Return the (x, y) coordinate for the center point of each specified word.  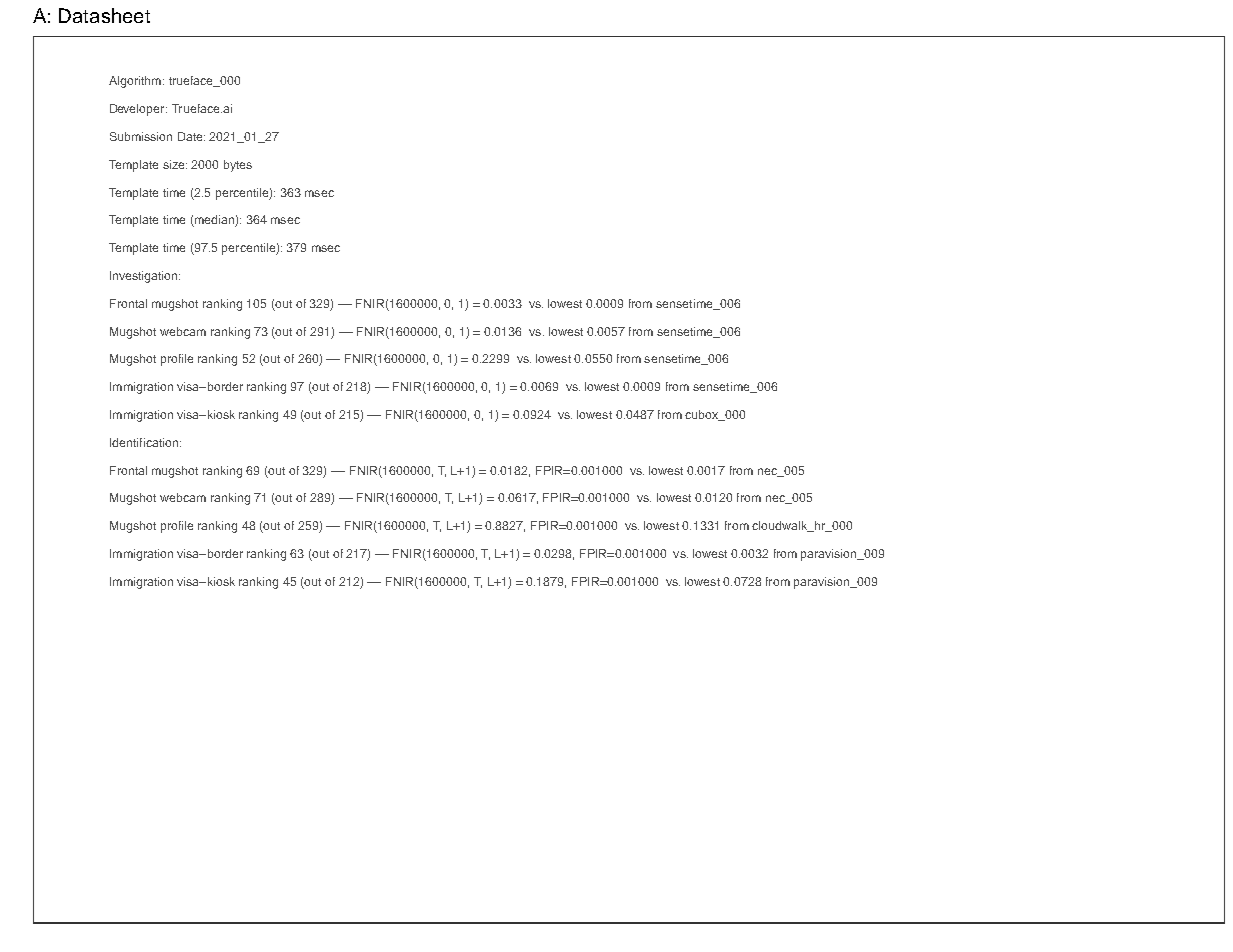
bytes (238, 166)
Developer (138, 110)
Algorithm (135, 82)
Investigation (145, 277)
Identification (145, 442)
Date (191, 136)
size (175, 164)
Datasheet (104, 15)
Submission (141, 136)
